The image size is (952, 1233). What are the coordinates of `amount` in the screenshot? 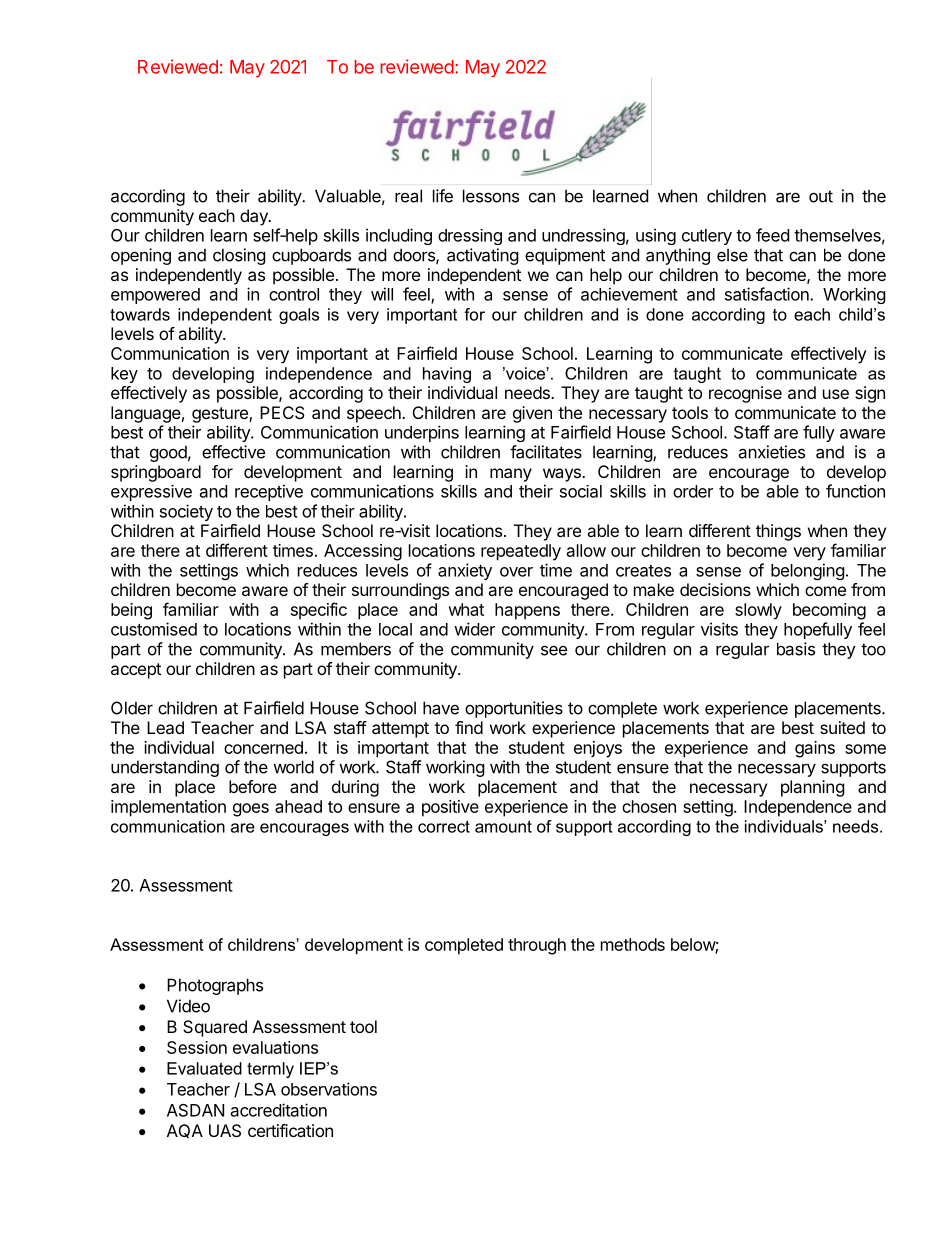 It's located at (503, 826).
